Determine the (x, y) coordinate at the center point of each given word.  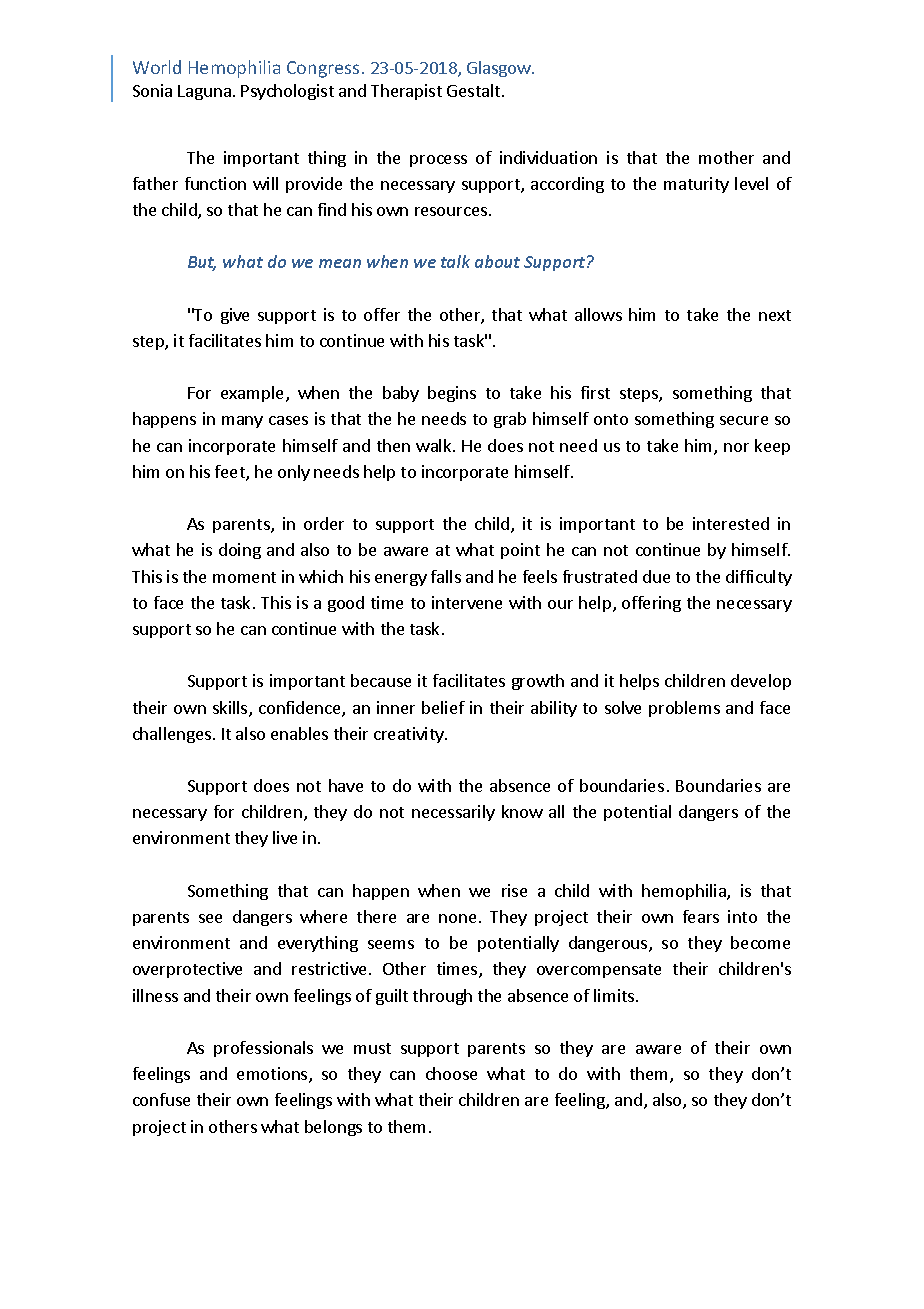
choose (451, 1073)
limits (615, 995)
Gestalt (475, 90)
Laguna (204, 92)
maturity (696, 185)
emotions (273, 1075)
